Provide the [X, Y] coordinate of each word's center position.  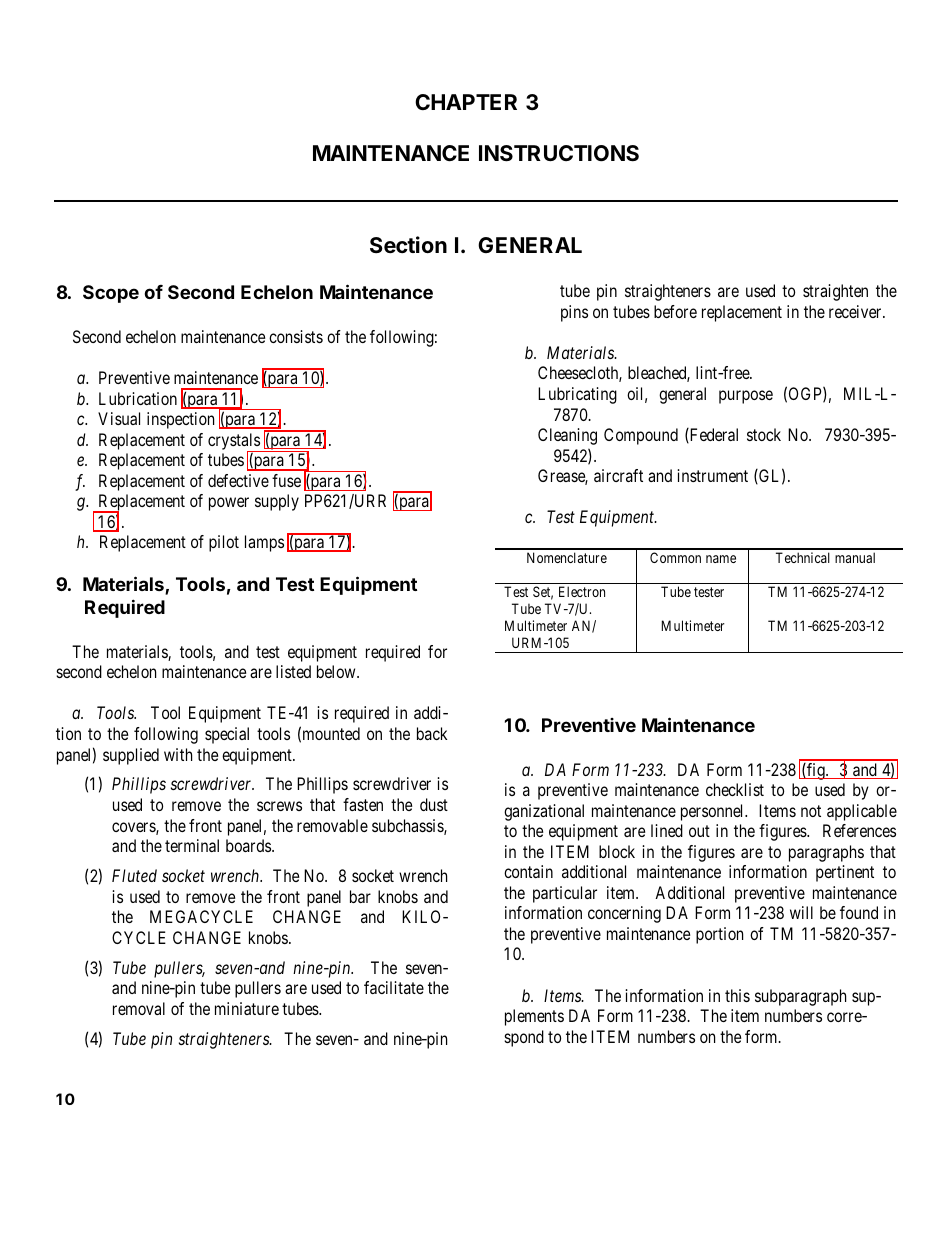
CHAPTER [466, 102]
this [737, 995]
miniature [247, 1008]
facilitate [394, 987]
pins [574, 313]
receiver [856, 311]
